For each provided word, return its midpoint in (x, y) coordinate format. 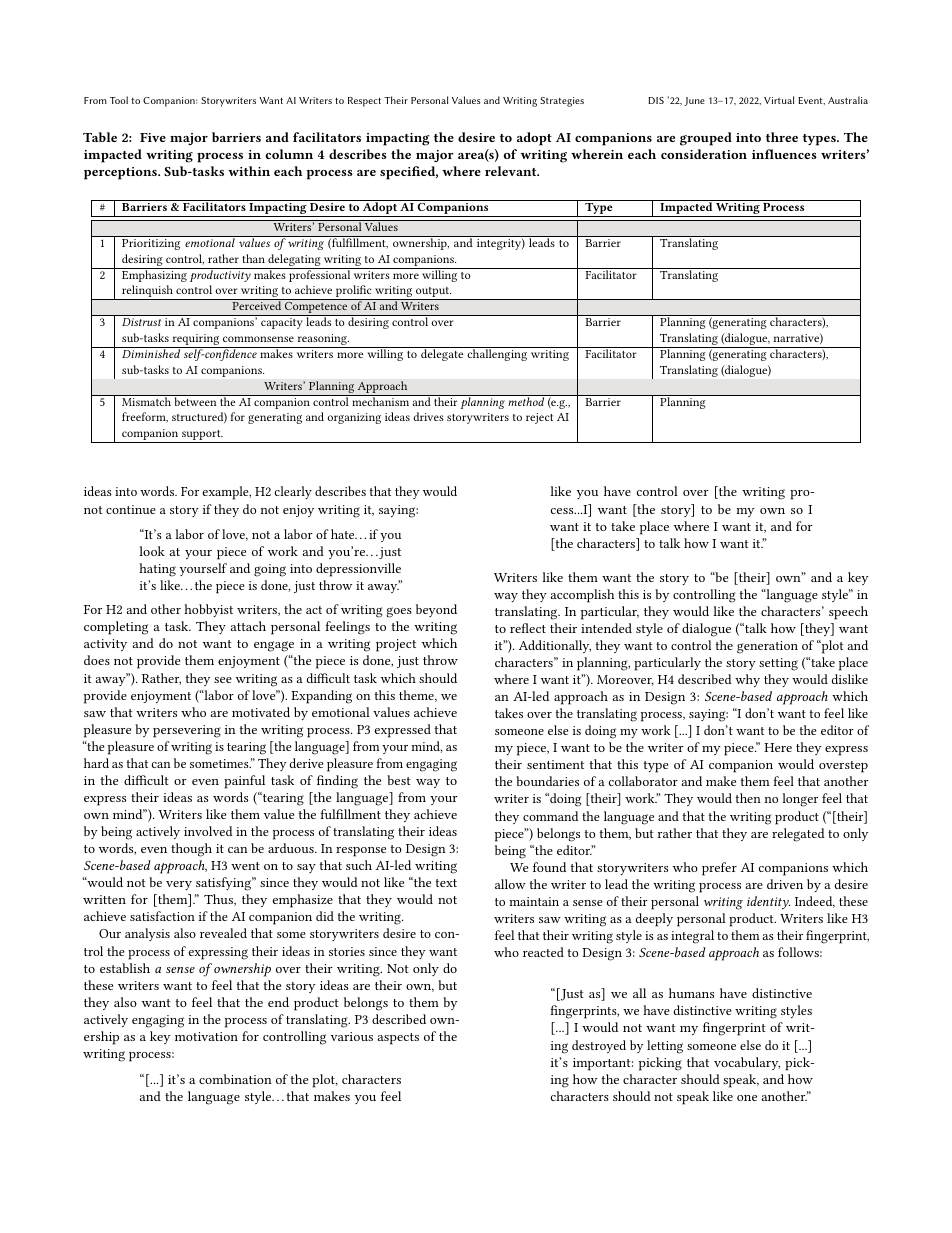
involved (208, 831)
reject (539, 418)
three (782, 137)
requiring (196, 341)
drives (428, 416)
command (550, 816)
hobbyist (208, 610)
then (748, 798)
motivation (206, 1036)
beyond (436, 610)
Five (153, 137)
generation (767, 647)
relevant (512, 171)
